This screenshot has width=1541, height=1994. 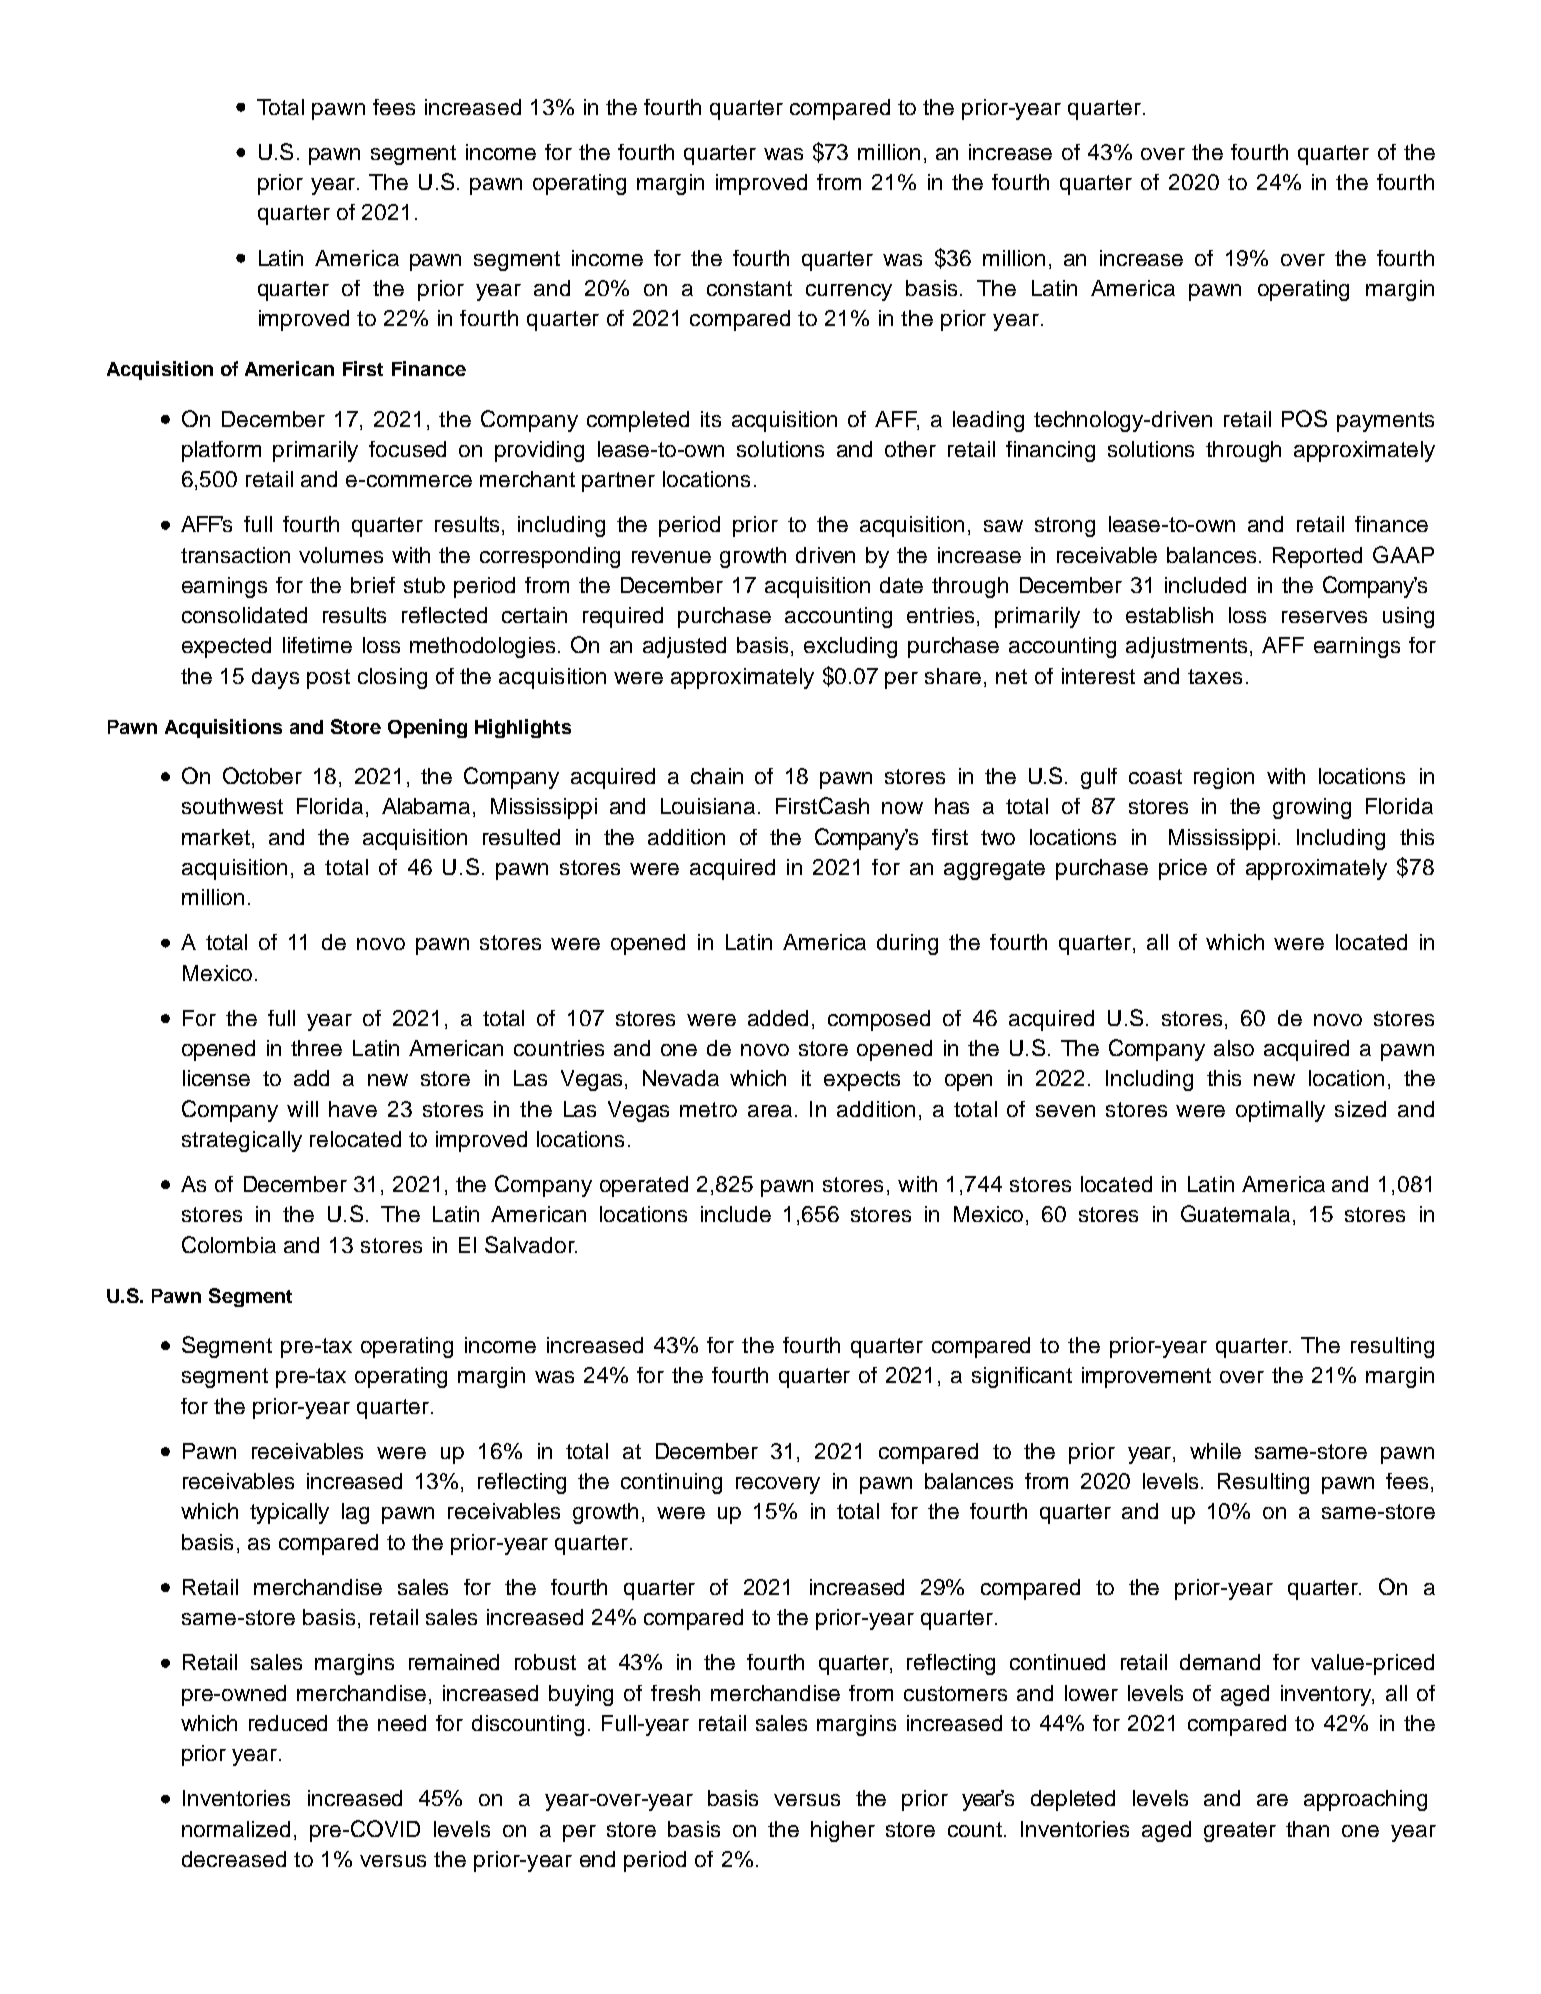 I want to click on Alabama, so click(x=426, y=806).
